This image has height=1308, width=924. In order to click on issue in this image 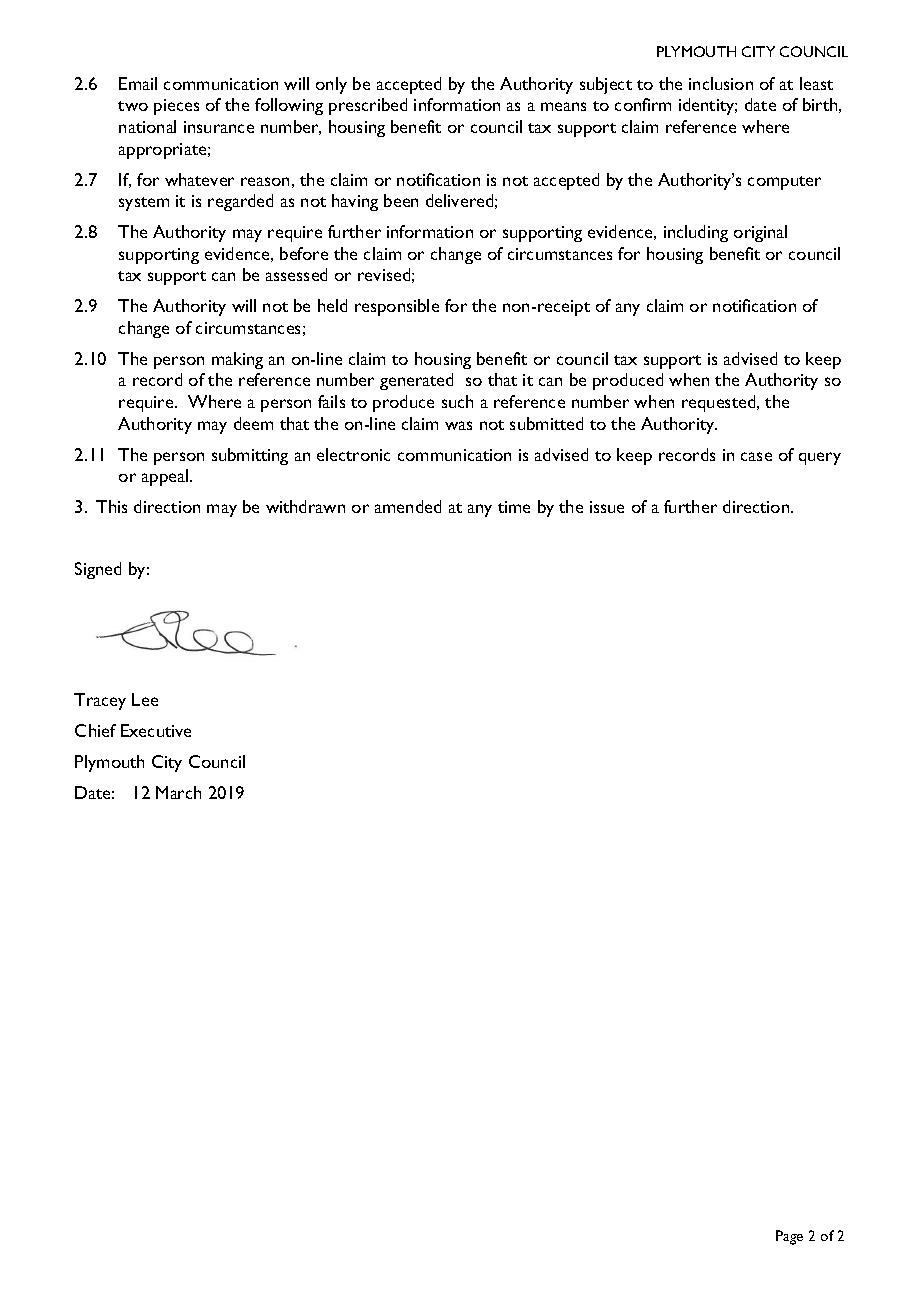, I will do `click(607, 507)`.
